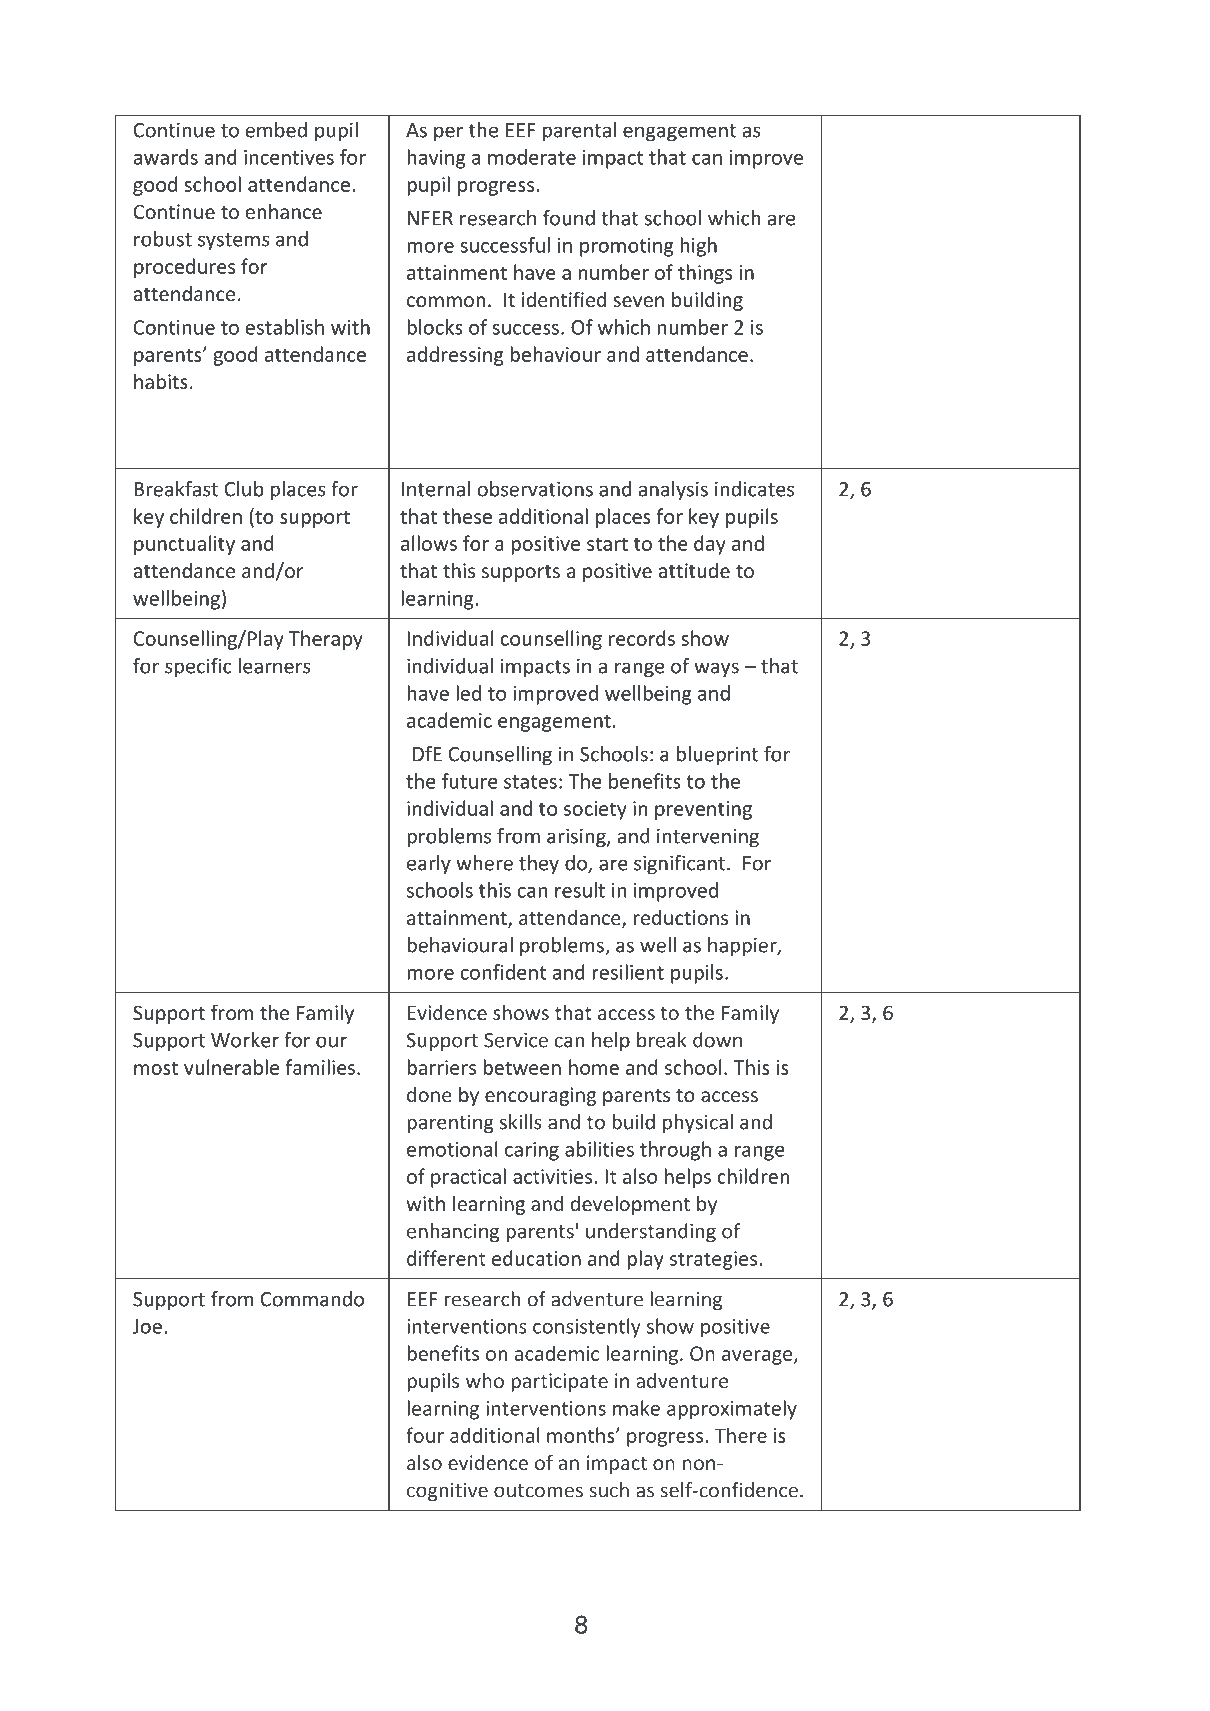 Image resolution: width=1210 pixels, height=1711 pixels. Describe the element at coordinates (244, 489) in the screenshot. I see `Club` at that location.
